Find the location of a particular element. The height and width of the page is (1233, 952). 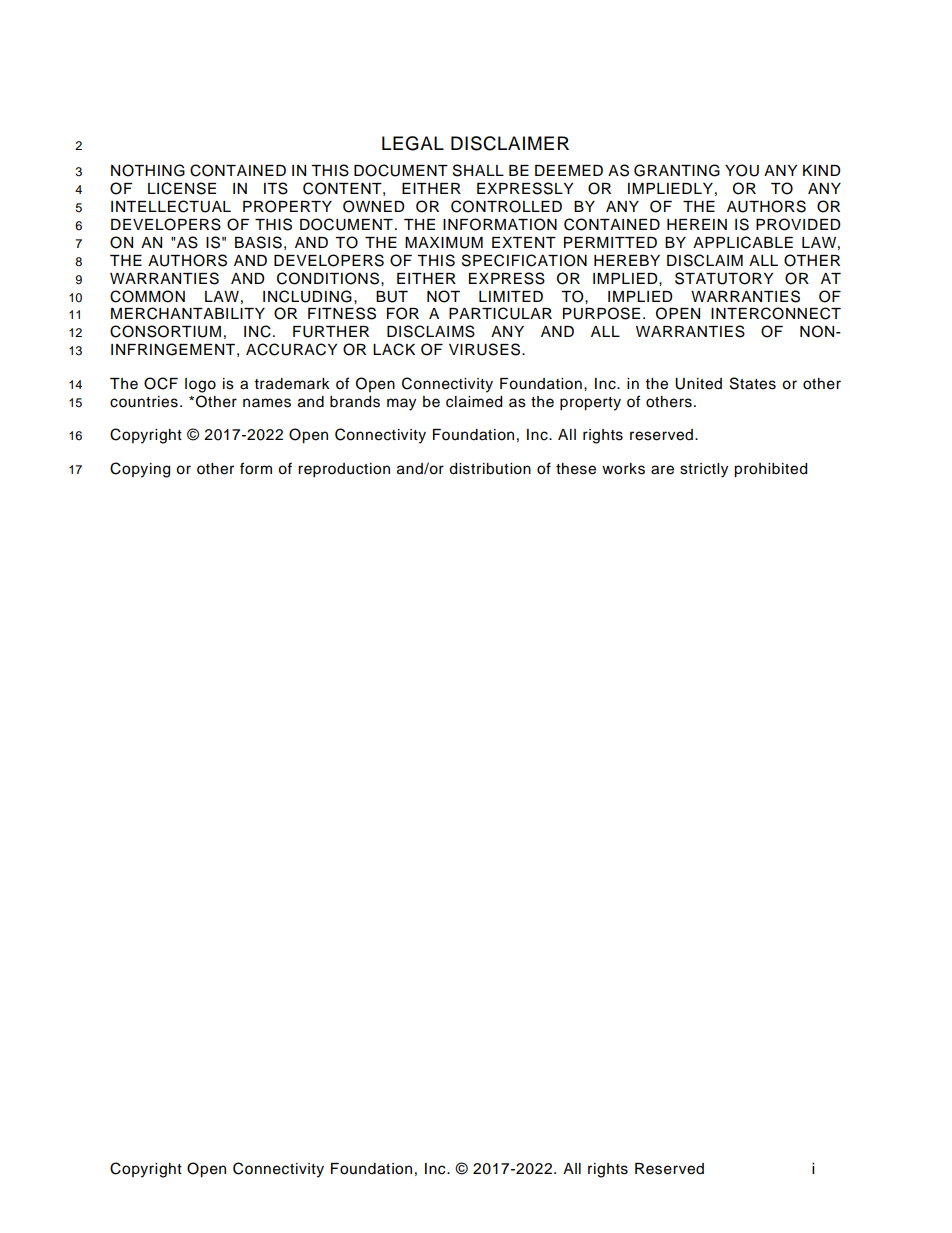

Copying is located at coordinates (140, 470).
